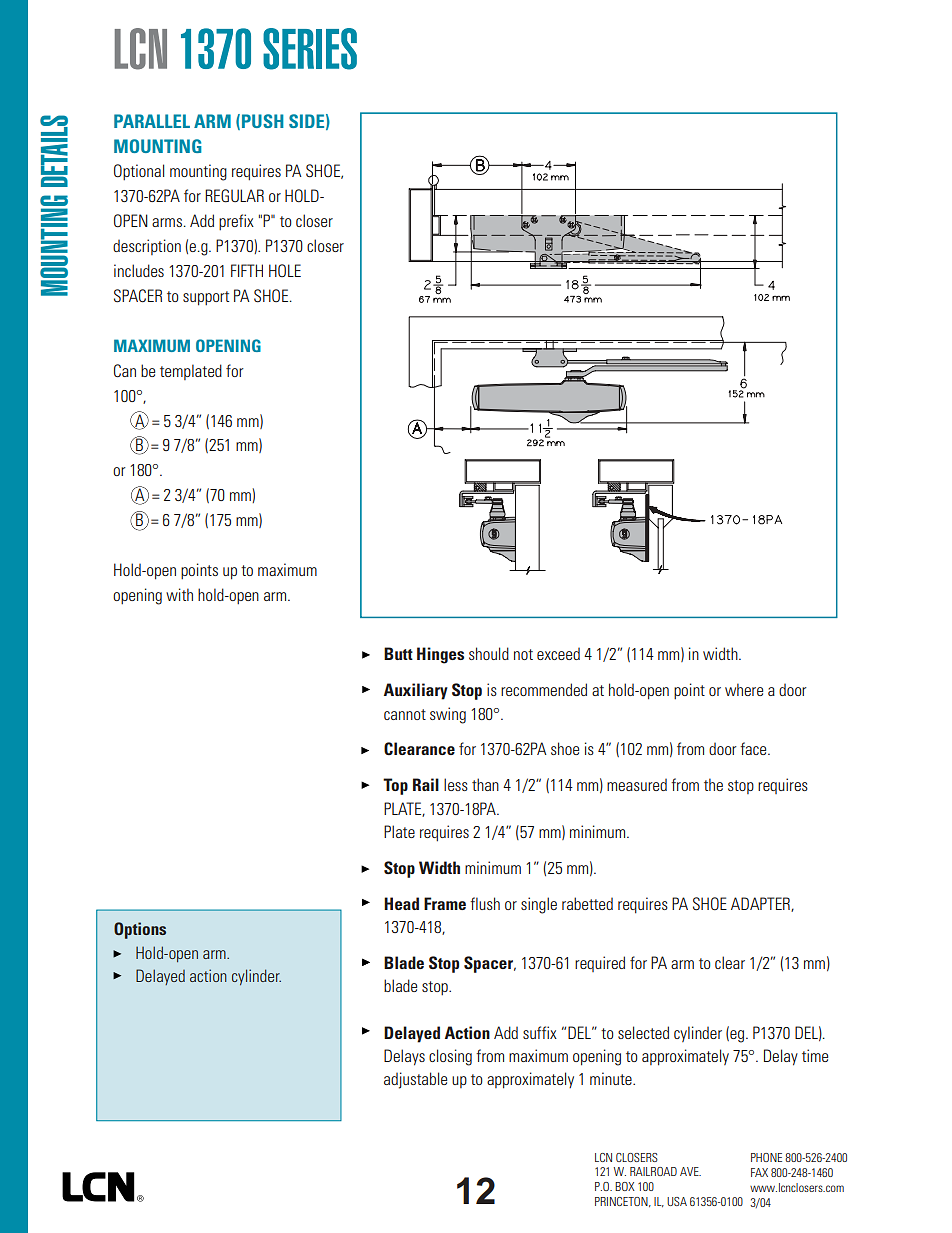 This screenshot has height=1233, width=952. What do you see at coordinates (761, 904) in the screenshot?
I see `ADAPTER` at bounding box center [761, 904].
